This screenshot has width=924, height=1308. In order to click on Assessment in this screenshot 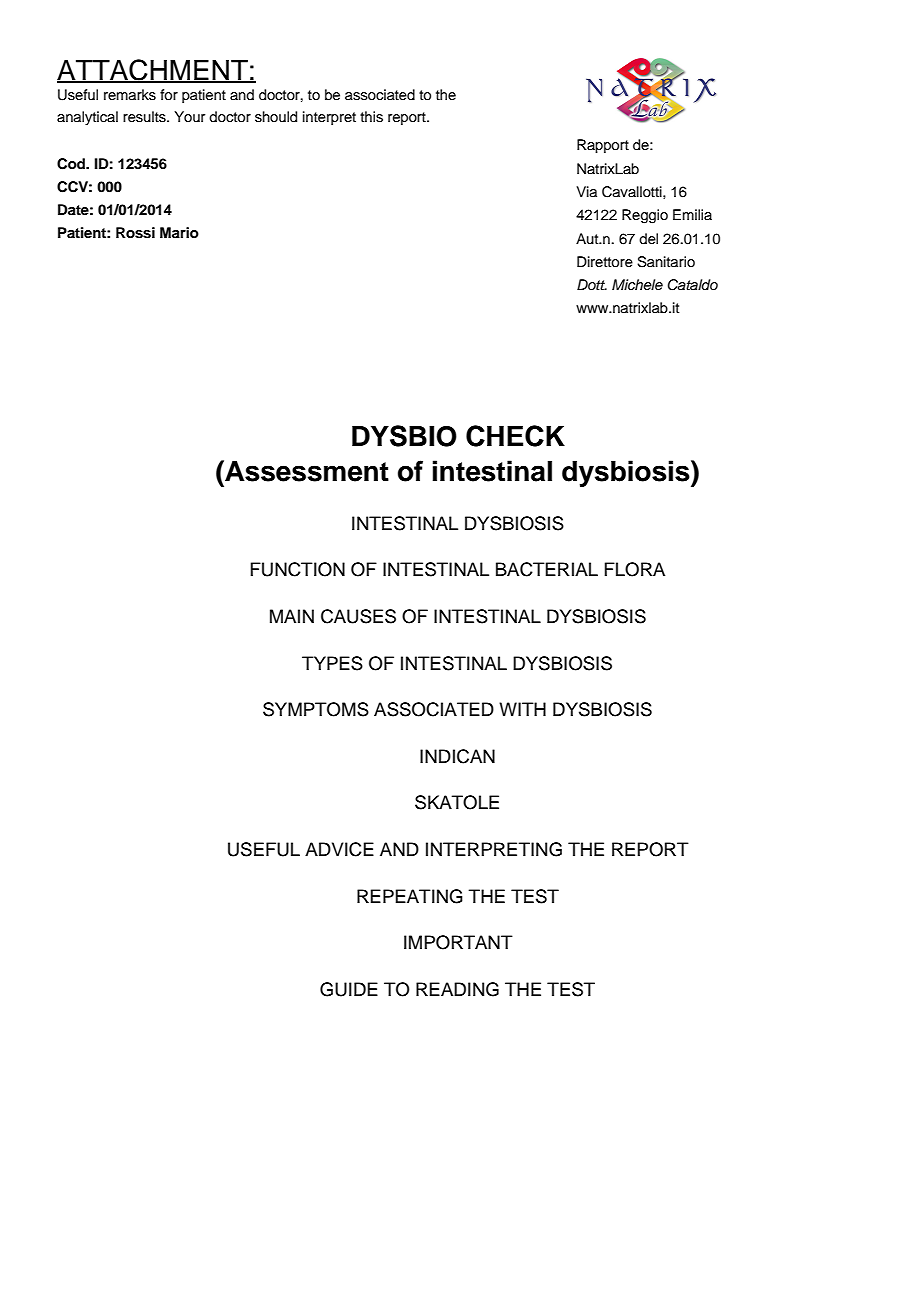, I will do `click(306, 471)`.
